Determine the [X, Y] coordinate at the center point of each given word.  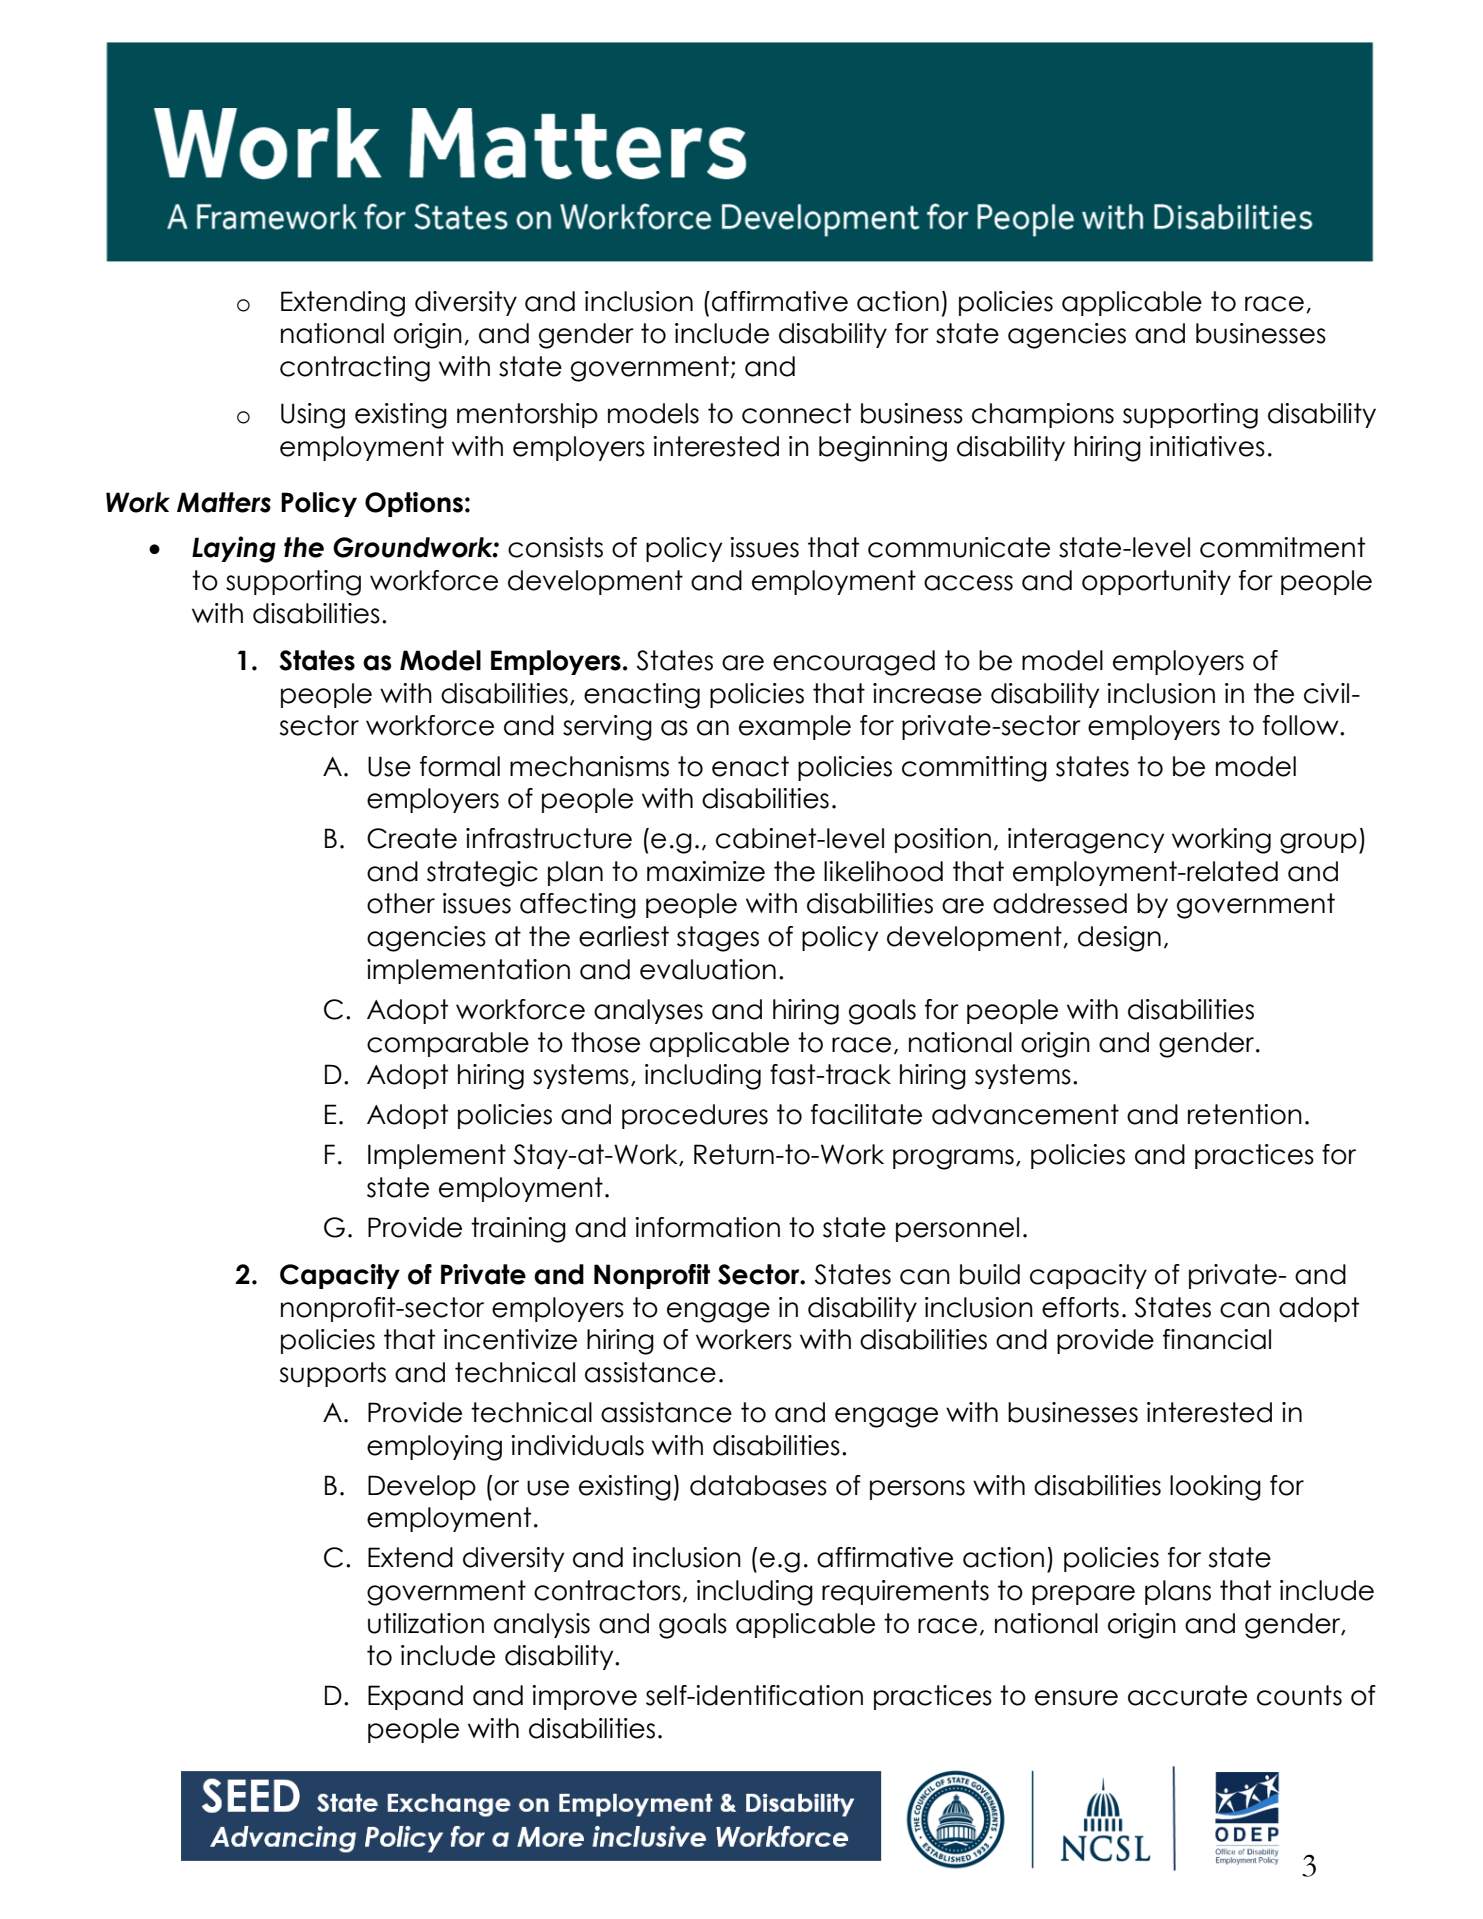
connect [796, 413]
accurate [1187, 1695]
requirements [905, 1592]
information [707, 1227]
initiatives [1207, 446]
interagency [1086, 841]
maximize [706, 871]
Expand [415, 1697]
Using [313, 416]
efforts [1080, 1307]
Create [412, 838]
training [518, 1230]
